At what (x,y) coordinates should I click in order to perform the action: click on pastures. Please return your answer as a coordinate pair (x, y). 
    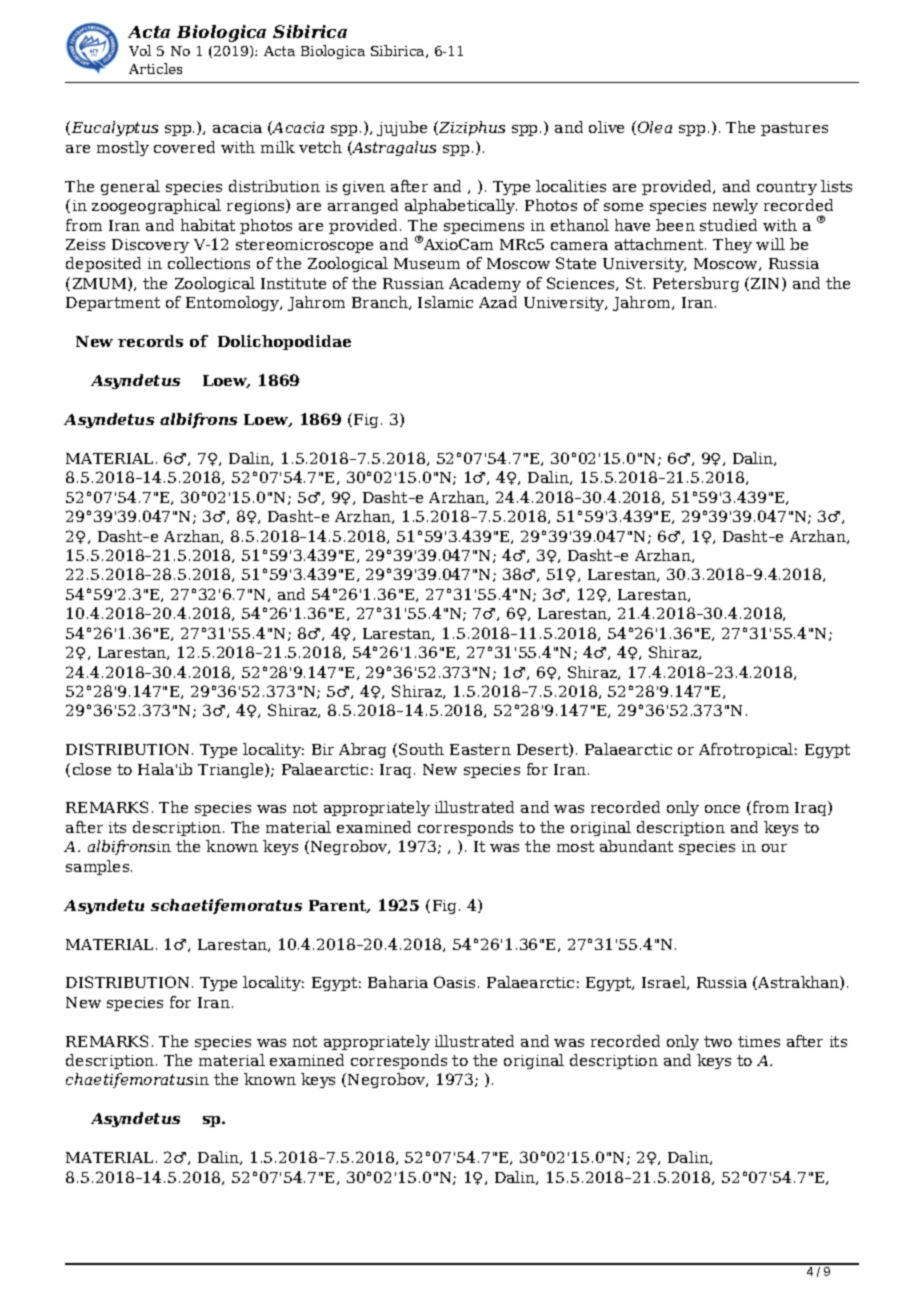
    Looking at the image, I should click on (794, 129).
